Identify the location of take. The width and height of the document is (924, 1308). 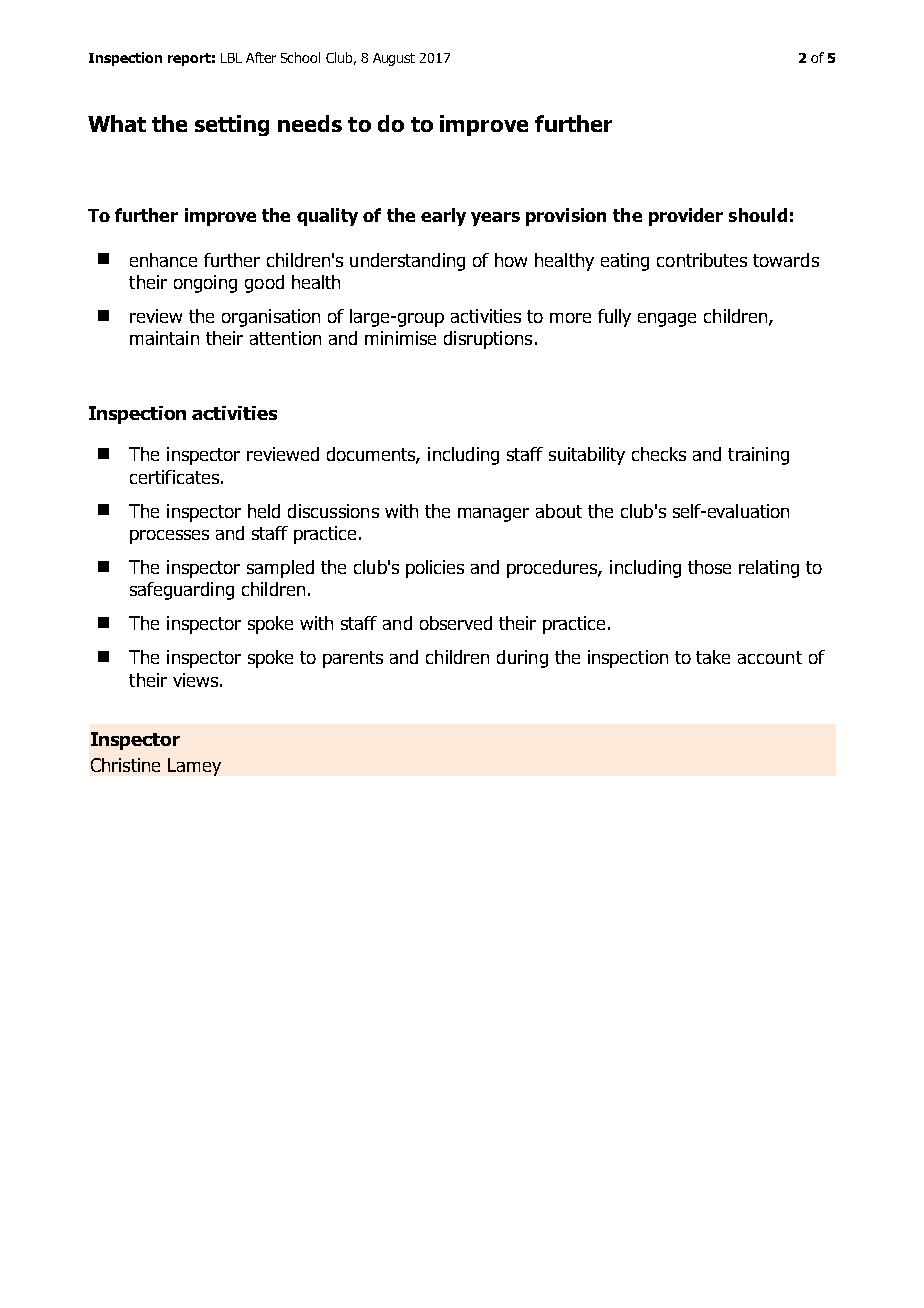
(713, 657).
